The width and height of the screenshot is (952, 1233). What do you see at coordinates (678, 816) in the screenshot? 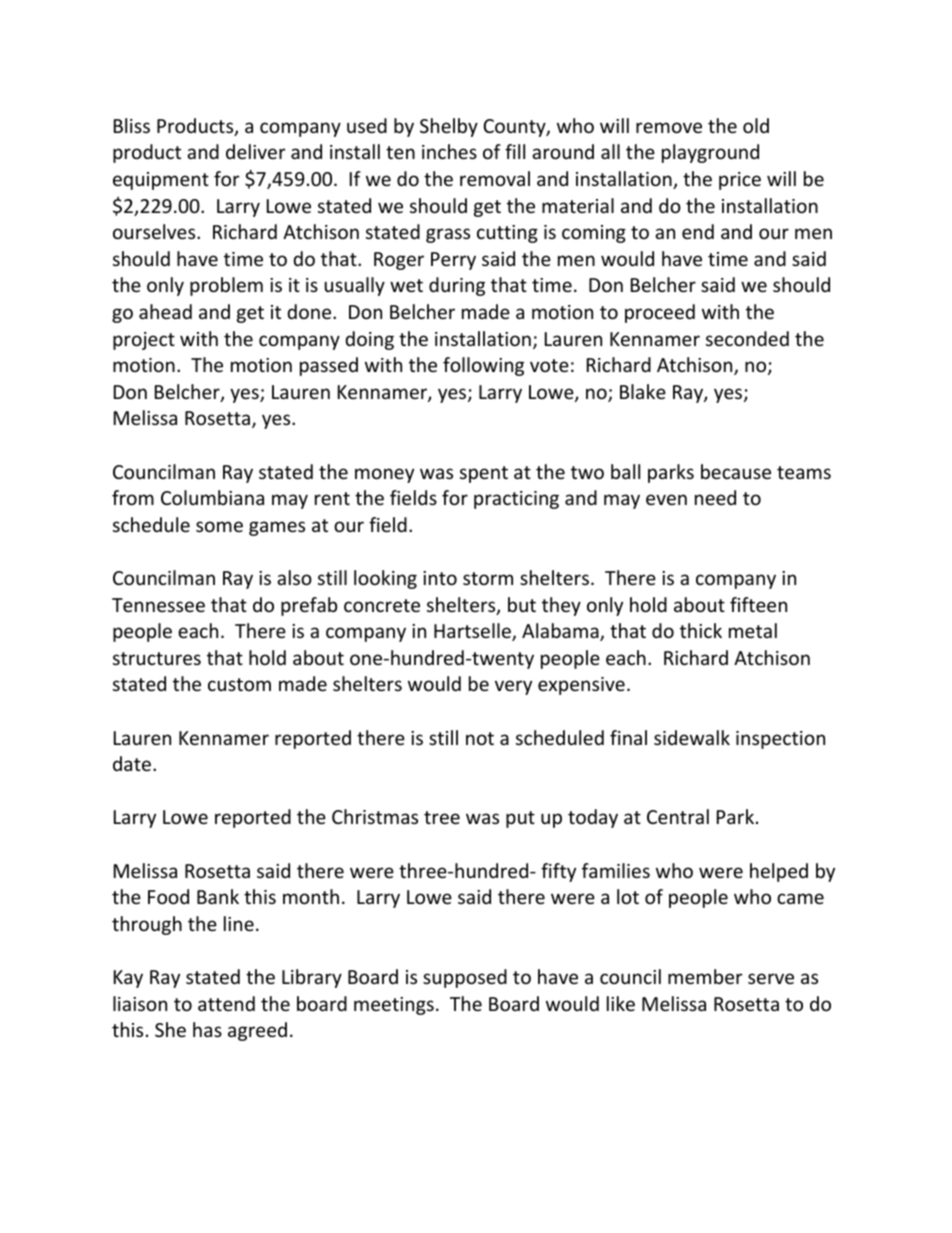
I see `Central` at bounding box center [678, 816].
